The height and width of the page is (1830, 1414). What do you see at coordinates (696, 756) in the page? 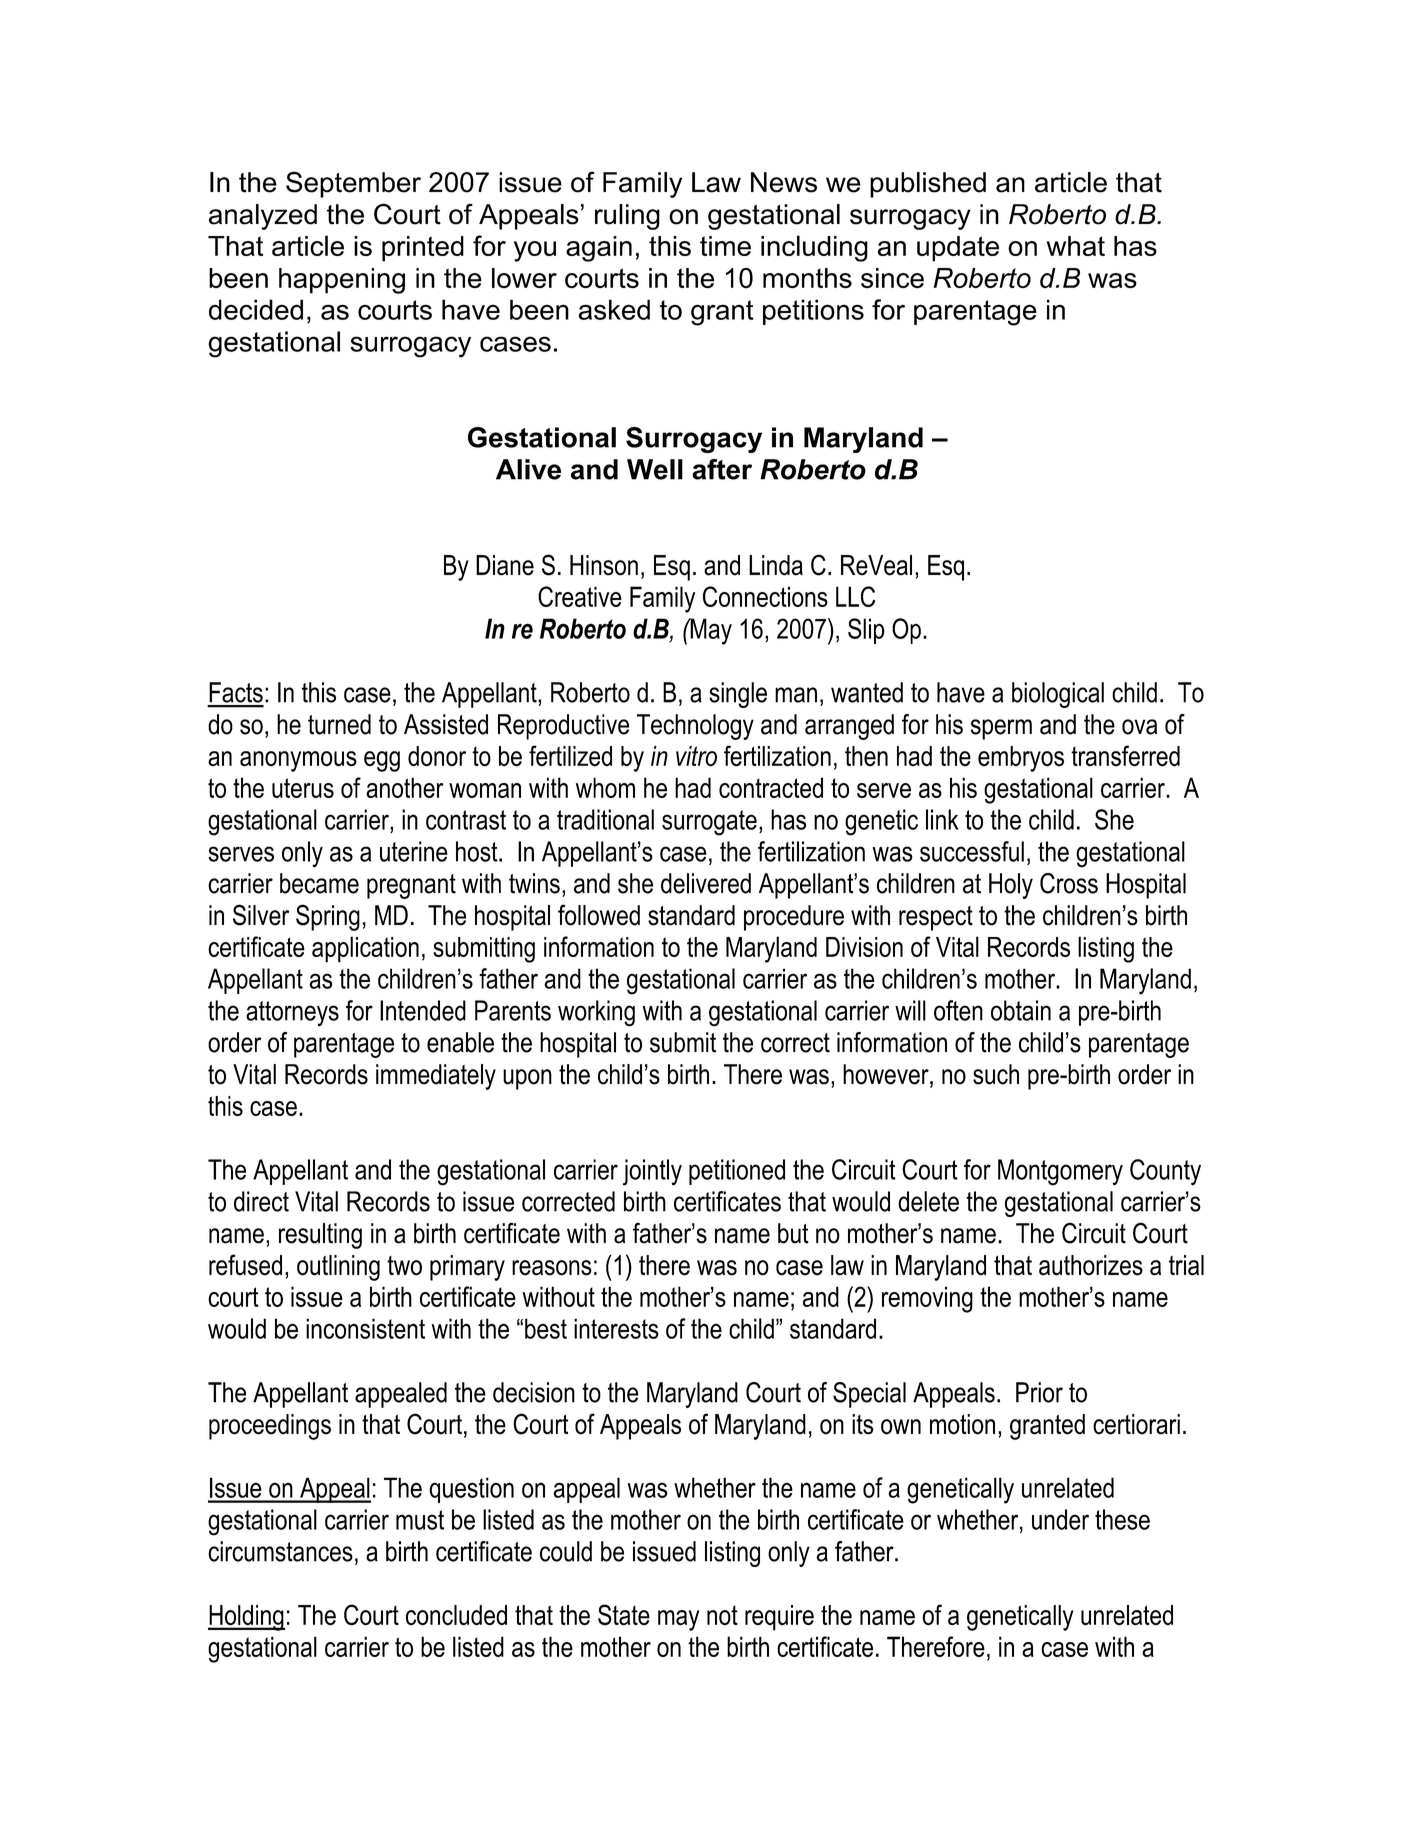
I see `vitro` at bounding box center [696, 756].
